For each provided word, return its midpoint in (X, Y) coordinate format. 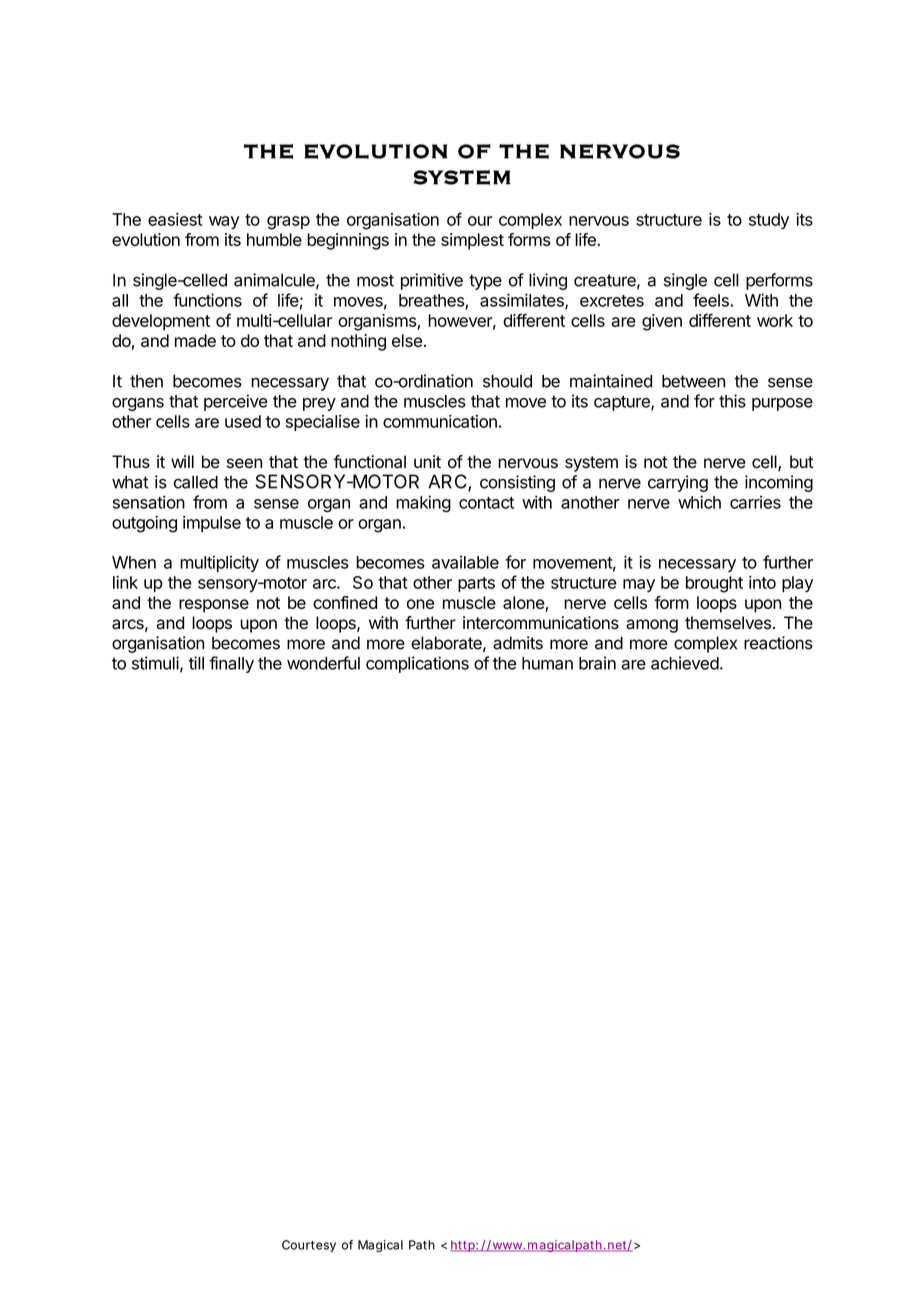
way (224, 222)
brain (597, 663)
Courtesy (309, 1246)
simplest (472, 241)
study (769, 221)
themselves (728, 623)
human (547, 663)
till (196, 663)
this (732, 401)
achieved (685, 663)
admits (518, 643)
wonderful (323, 663)
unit (427, 461)
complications (417, 664)
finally (231, 664)
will (182, 461)
